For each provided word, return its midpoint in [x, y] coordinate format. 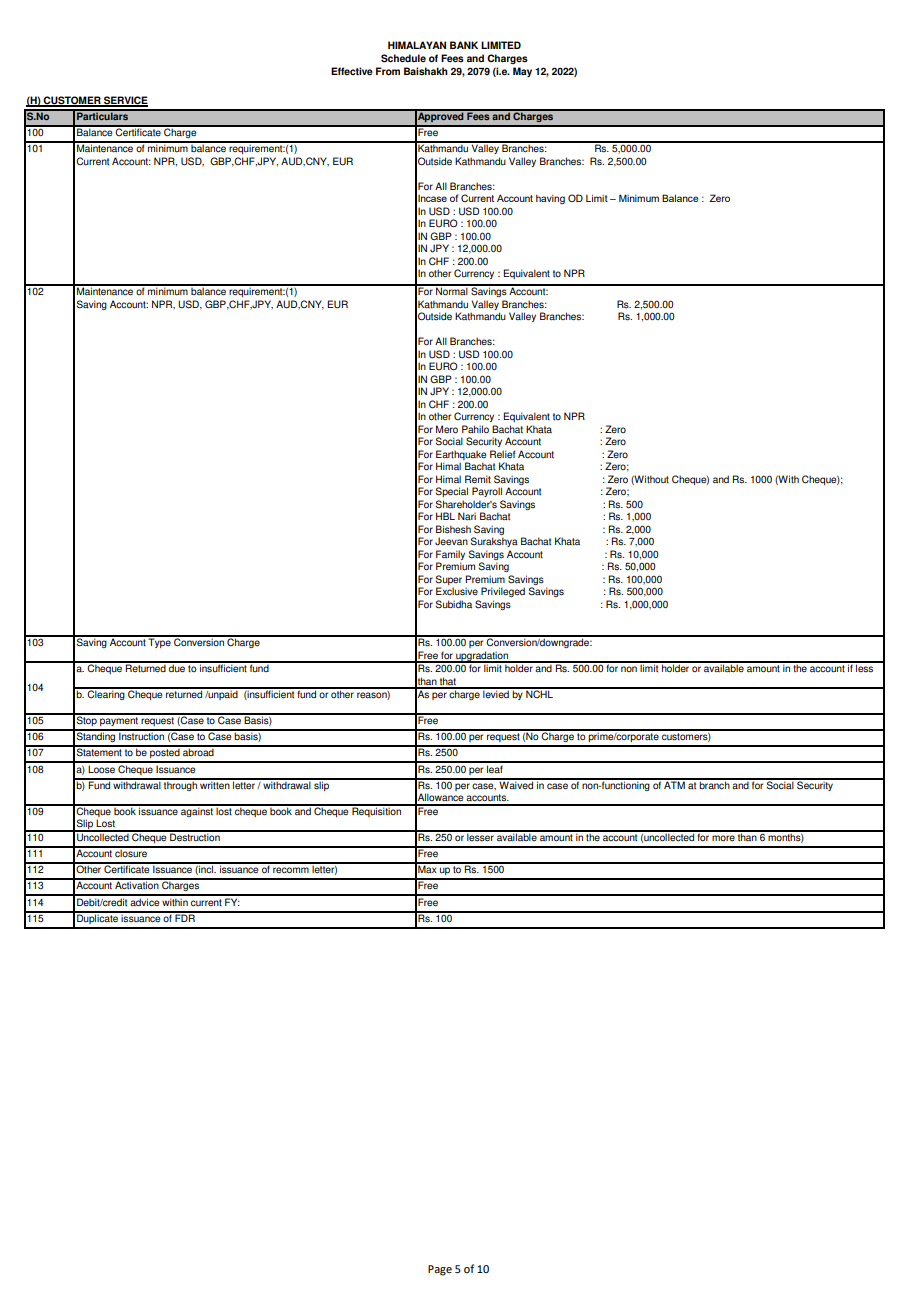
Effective [352, 71]
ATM [674, 784]
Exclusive [457, 591]
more [723, 838]
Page [440, 1270]
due [177, 667]
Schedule [403, 58]
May [522, 72]
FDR [185, 917]
